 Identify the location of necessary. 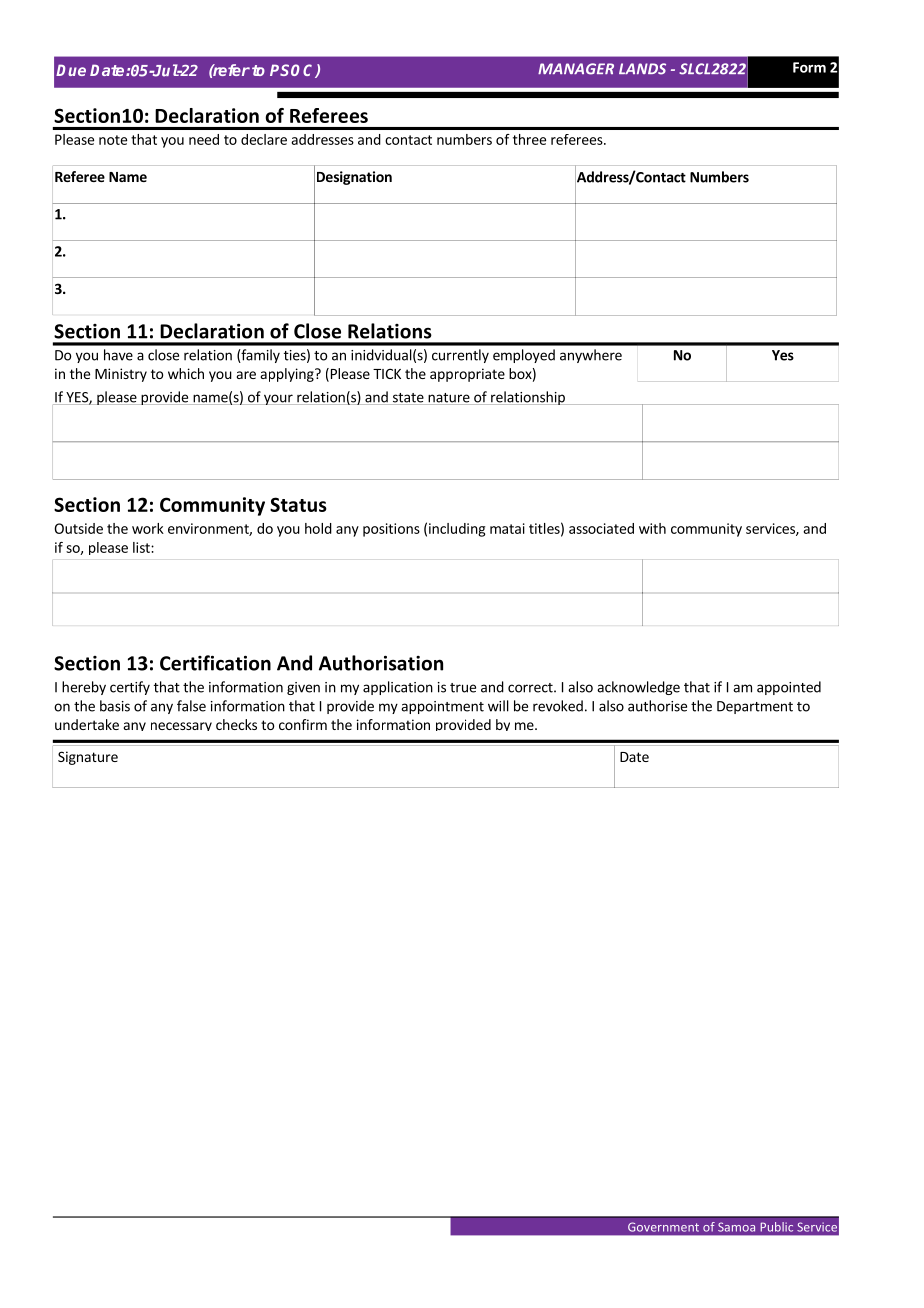
(181, 726).
